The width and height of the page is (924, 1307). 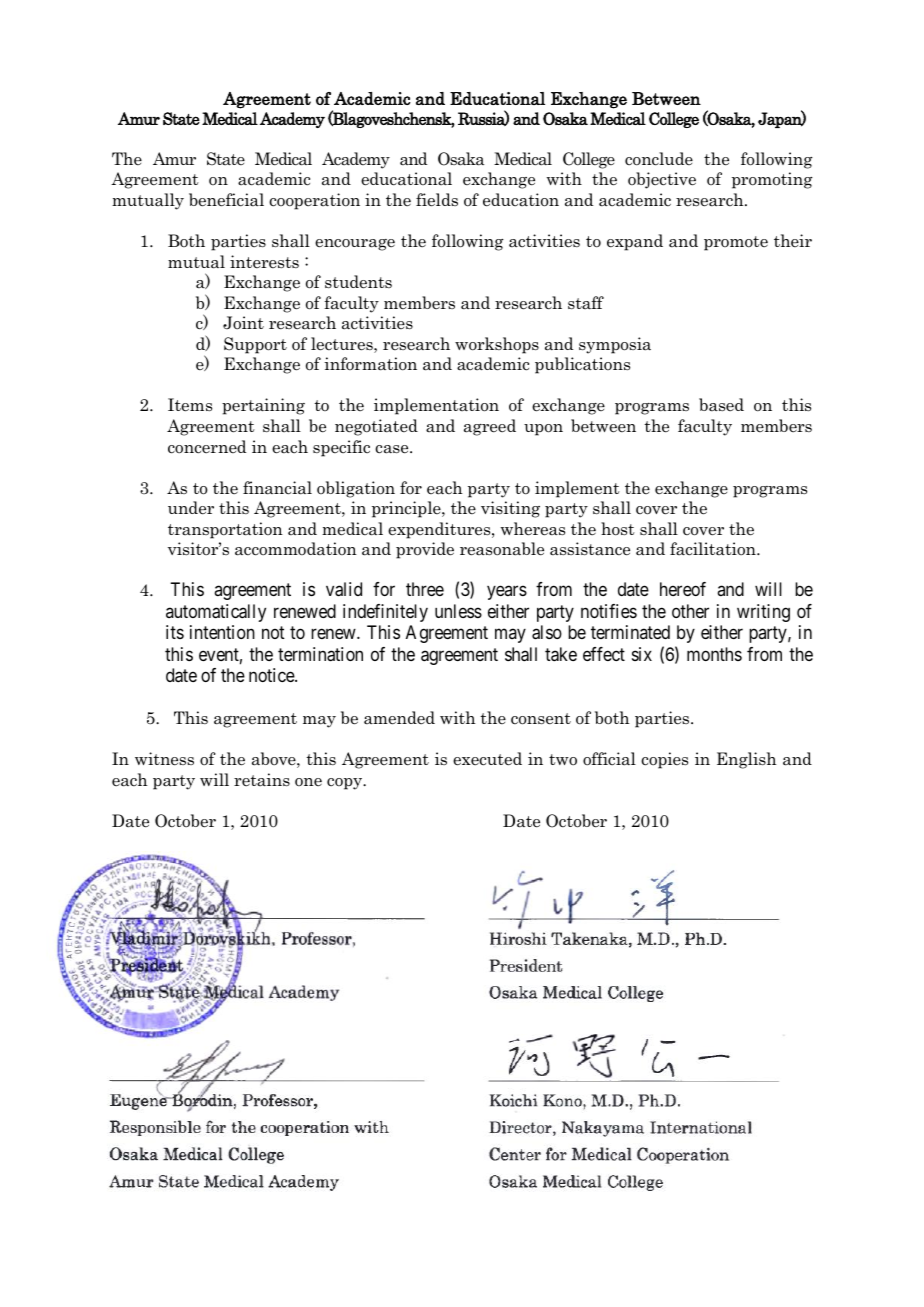 I want to click on financial, so click(x=277, y=488).
